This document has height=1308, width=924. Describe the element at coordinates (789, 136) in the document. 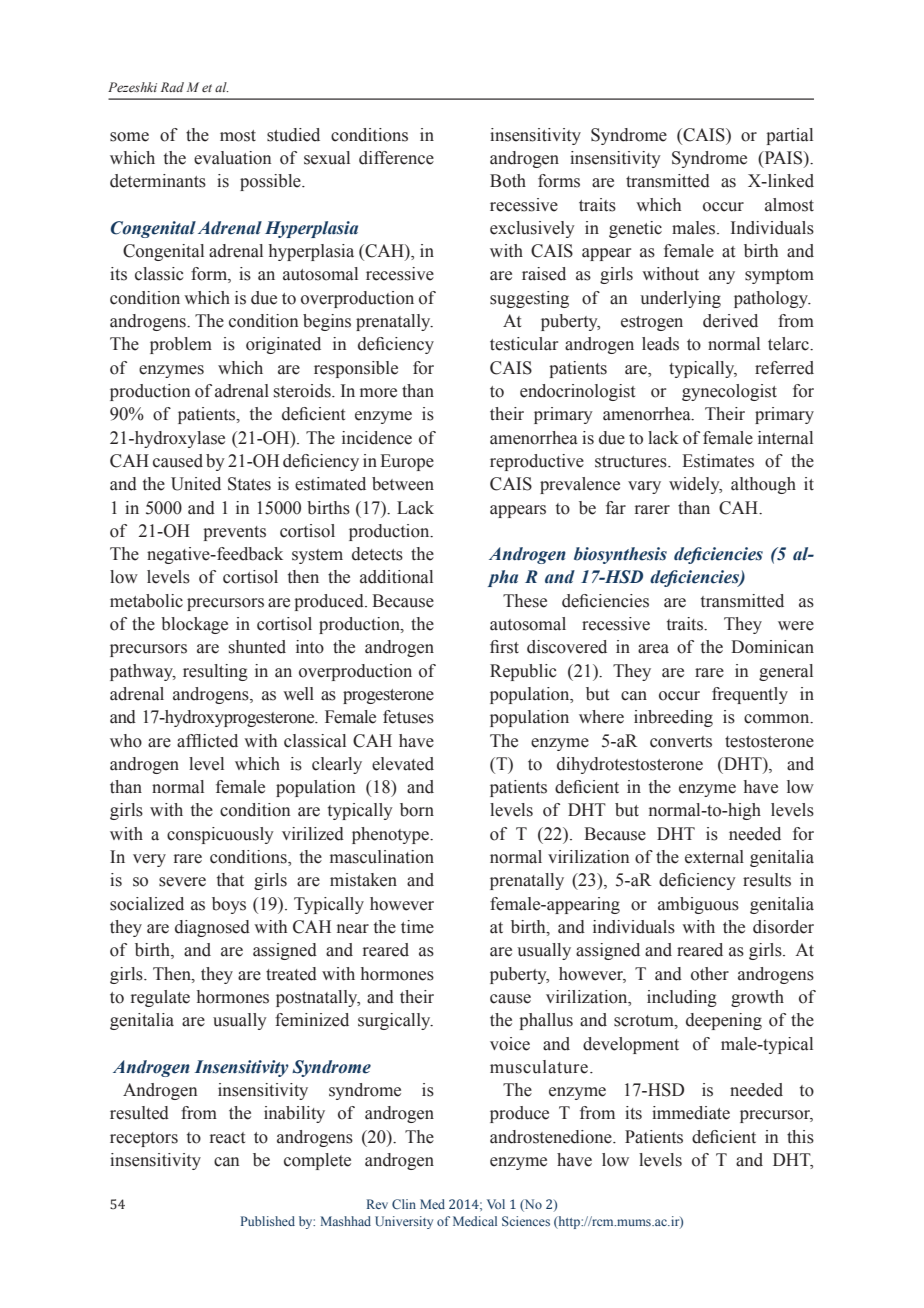

I see `partial` at that location.
